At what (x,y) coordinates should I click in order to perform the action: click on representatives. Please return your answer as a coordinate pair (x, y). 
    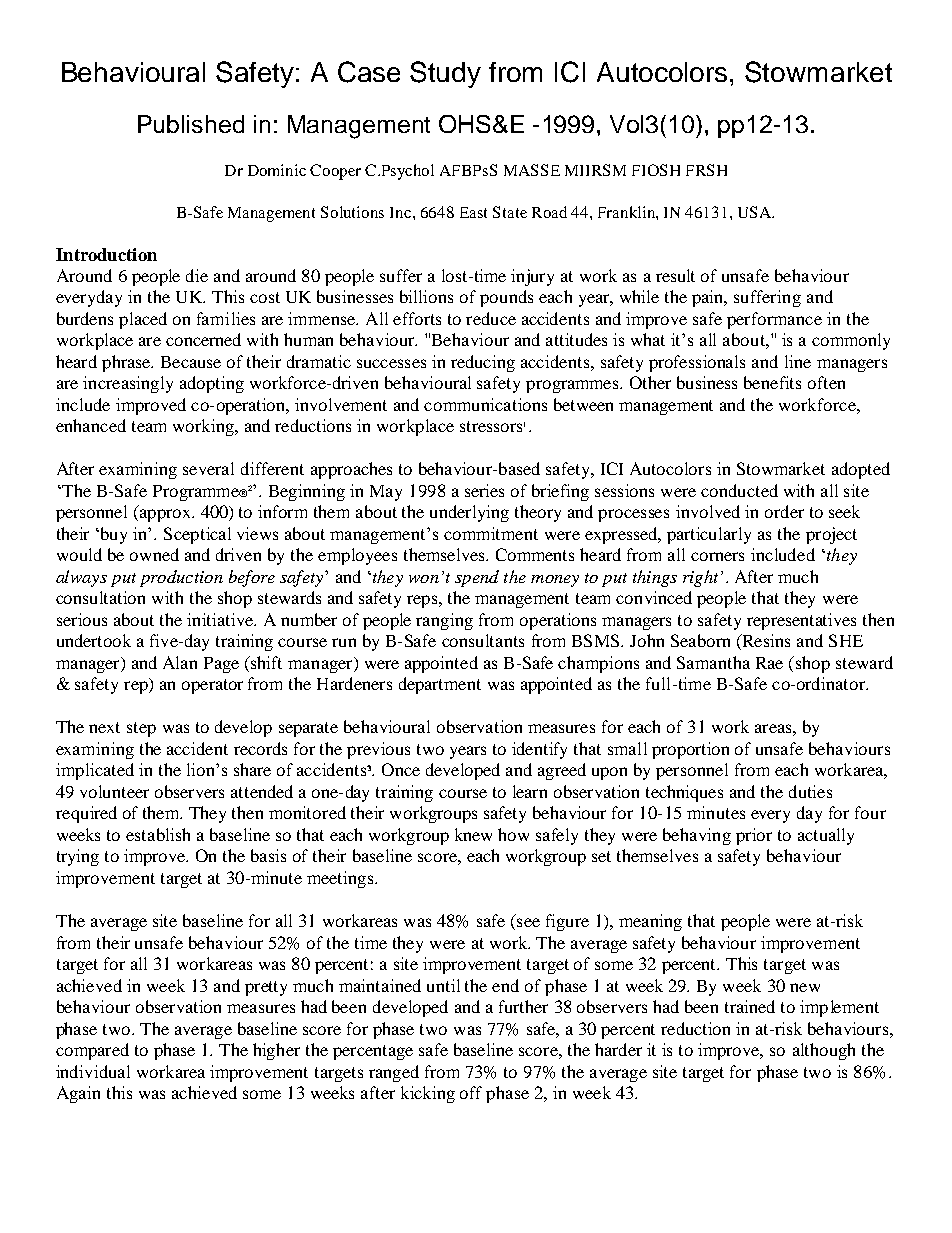
    Looking at the image, I should click on (801, 621).
